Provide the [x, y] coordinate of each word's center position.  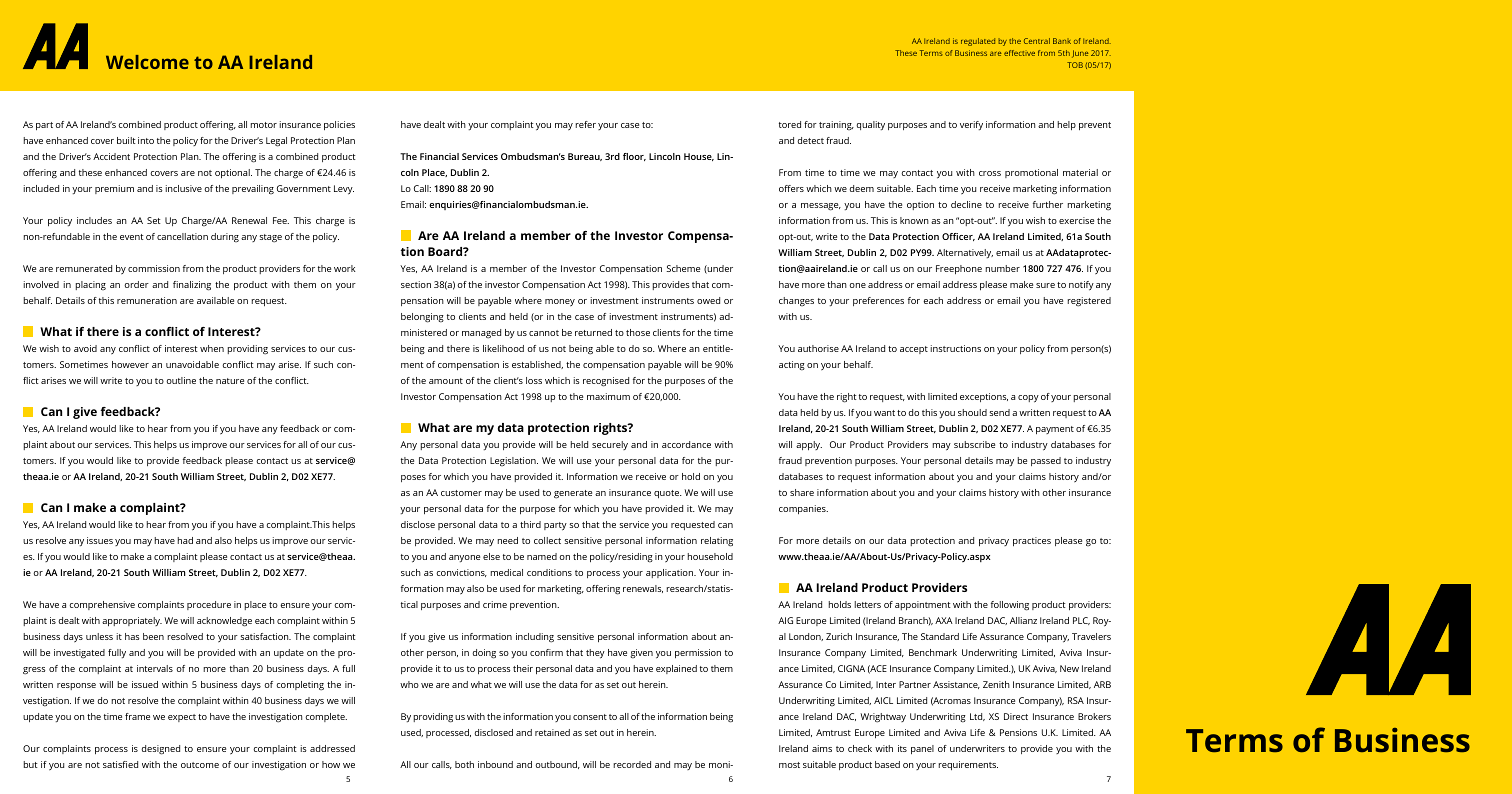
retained [552, 732]
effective [1019, 53]
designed [160, 750]
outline [181, 380]
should [972, 412]
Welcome [147, 62]
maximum [608, 396]
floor [634, 157]
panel [922, 749]
